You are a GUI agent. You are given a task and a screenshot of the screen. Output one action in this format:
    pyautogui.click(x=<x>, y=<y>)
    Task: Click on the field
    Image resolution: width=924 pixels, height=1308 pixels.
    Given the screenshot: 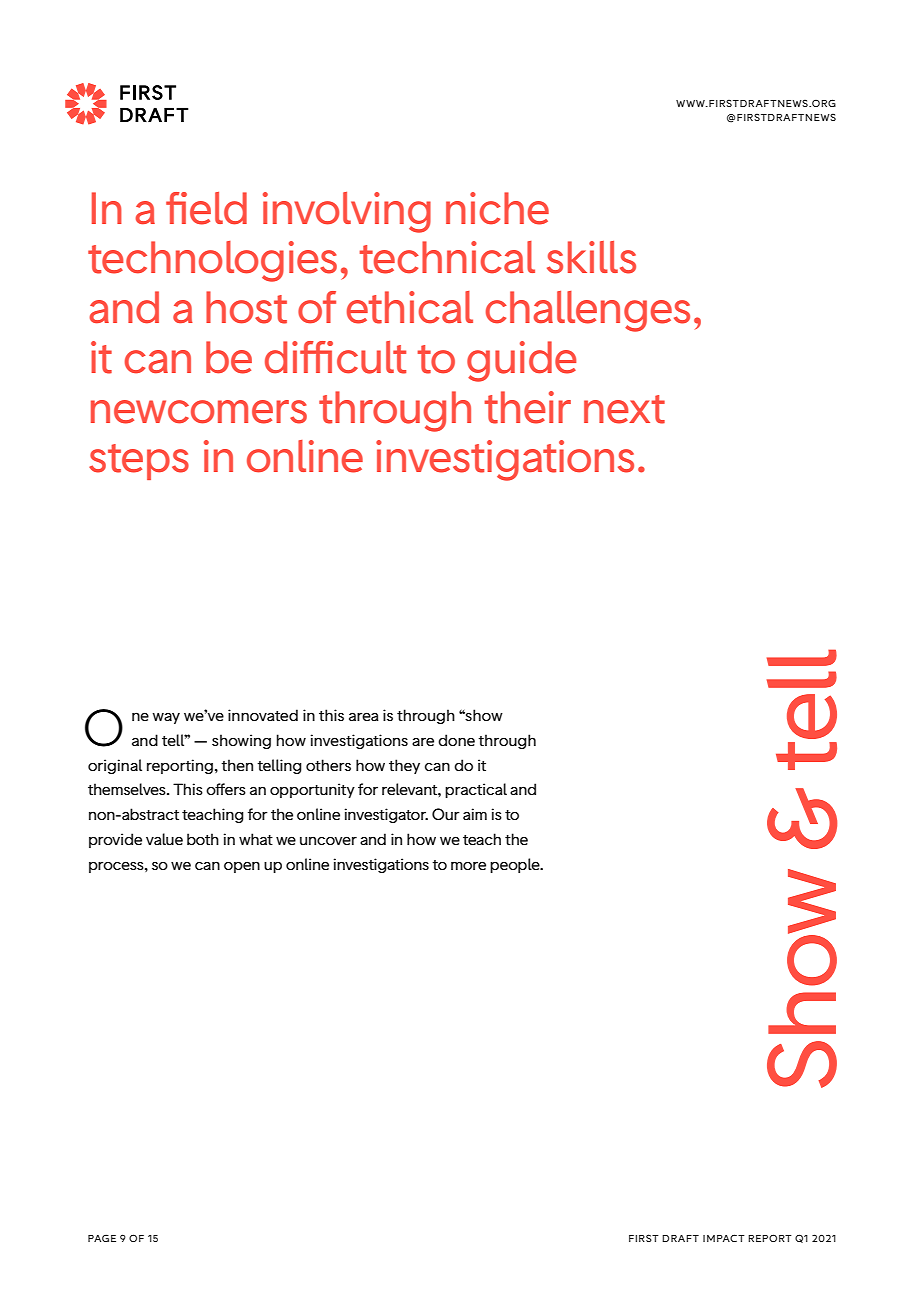 What is the action you would take?
    pyautogui.click(x=206, y=208)
